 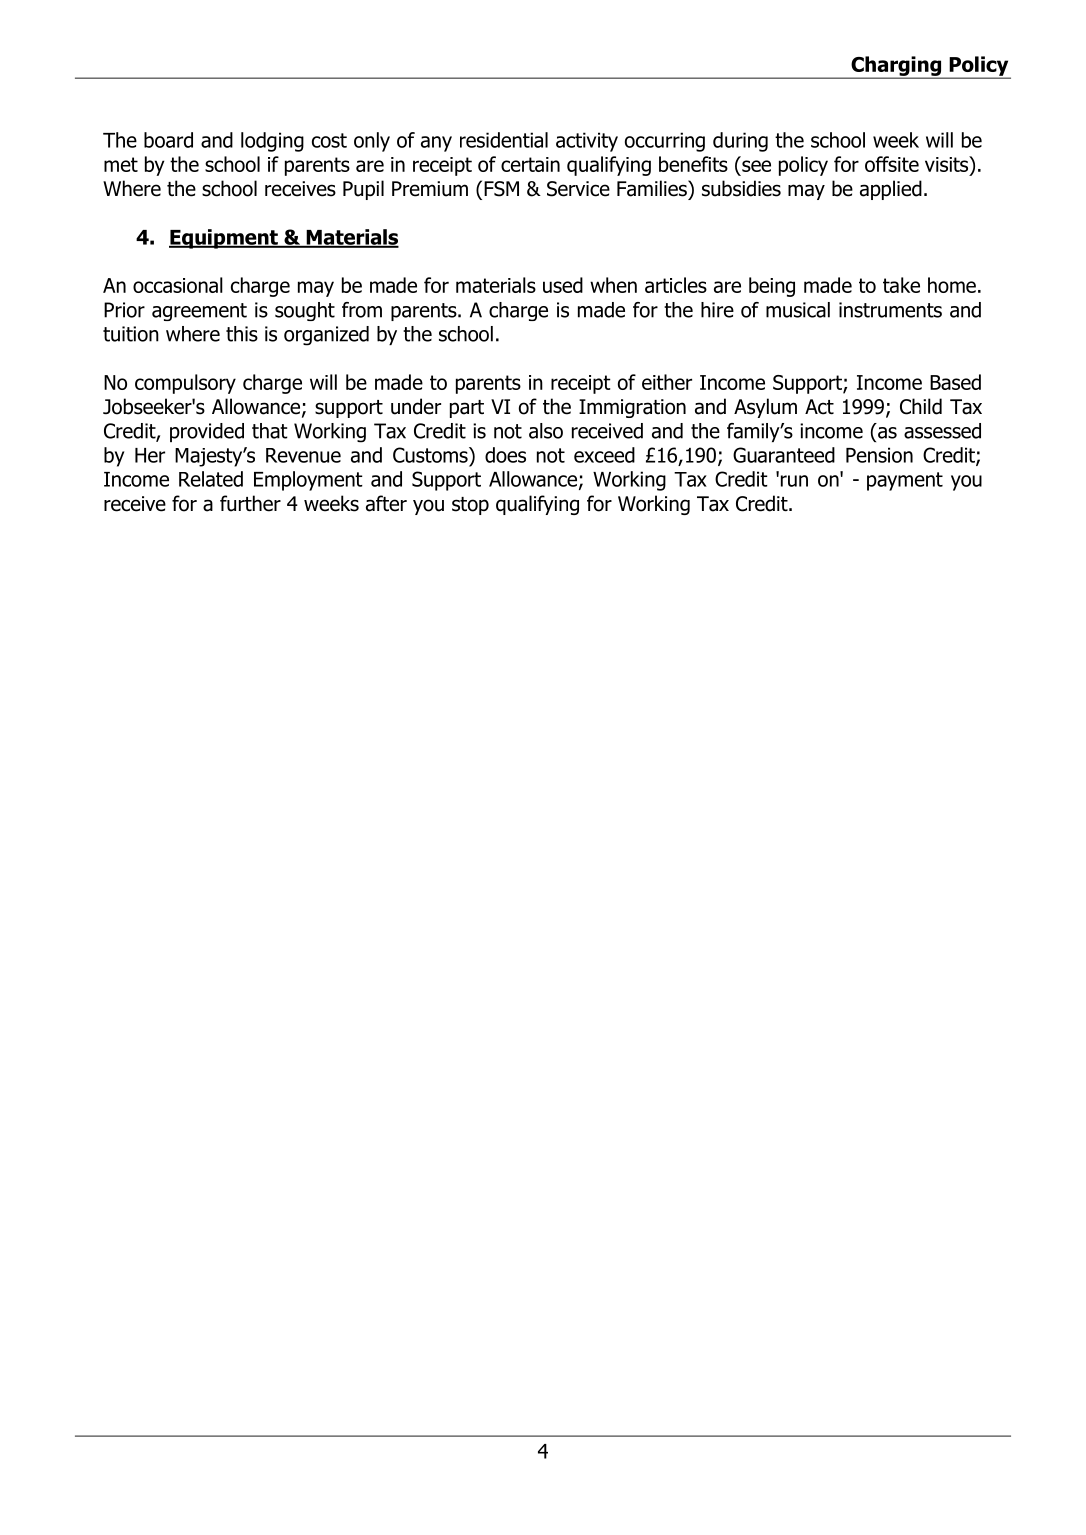 What do you see at coordinates (667, 382) in the image?
I see `either` at bounding box center [667, 382].
